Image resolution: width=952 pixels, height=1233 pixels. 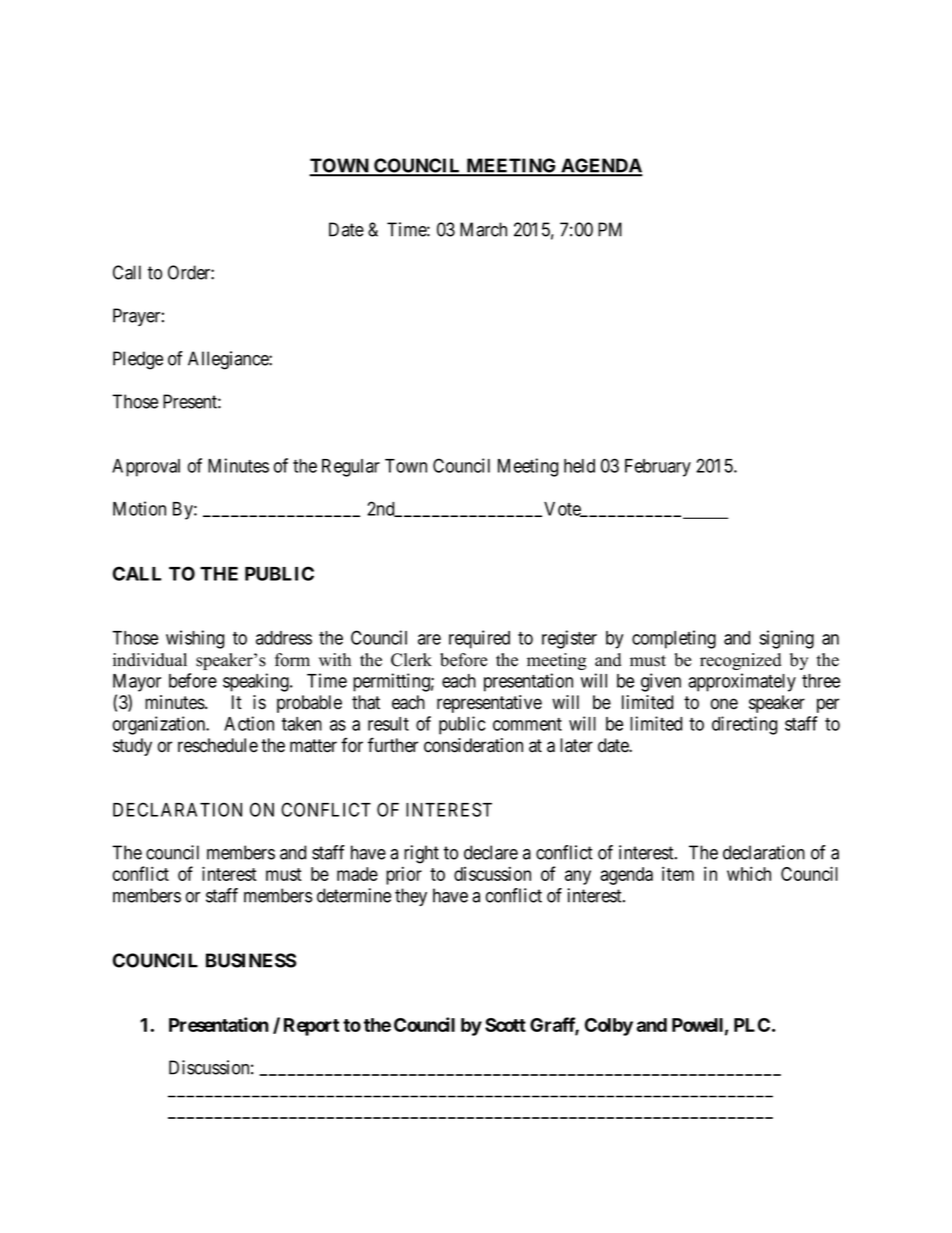 What do you see at coordinates (505, 1025) in the page?
I see `Scott` at bounding box center [505, 1025].
